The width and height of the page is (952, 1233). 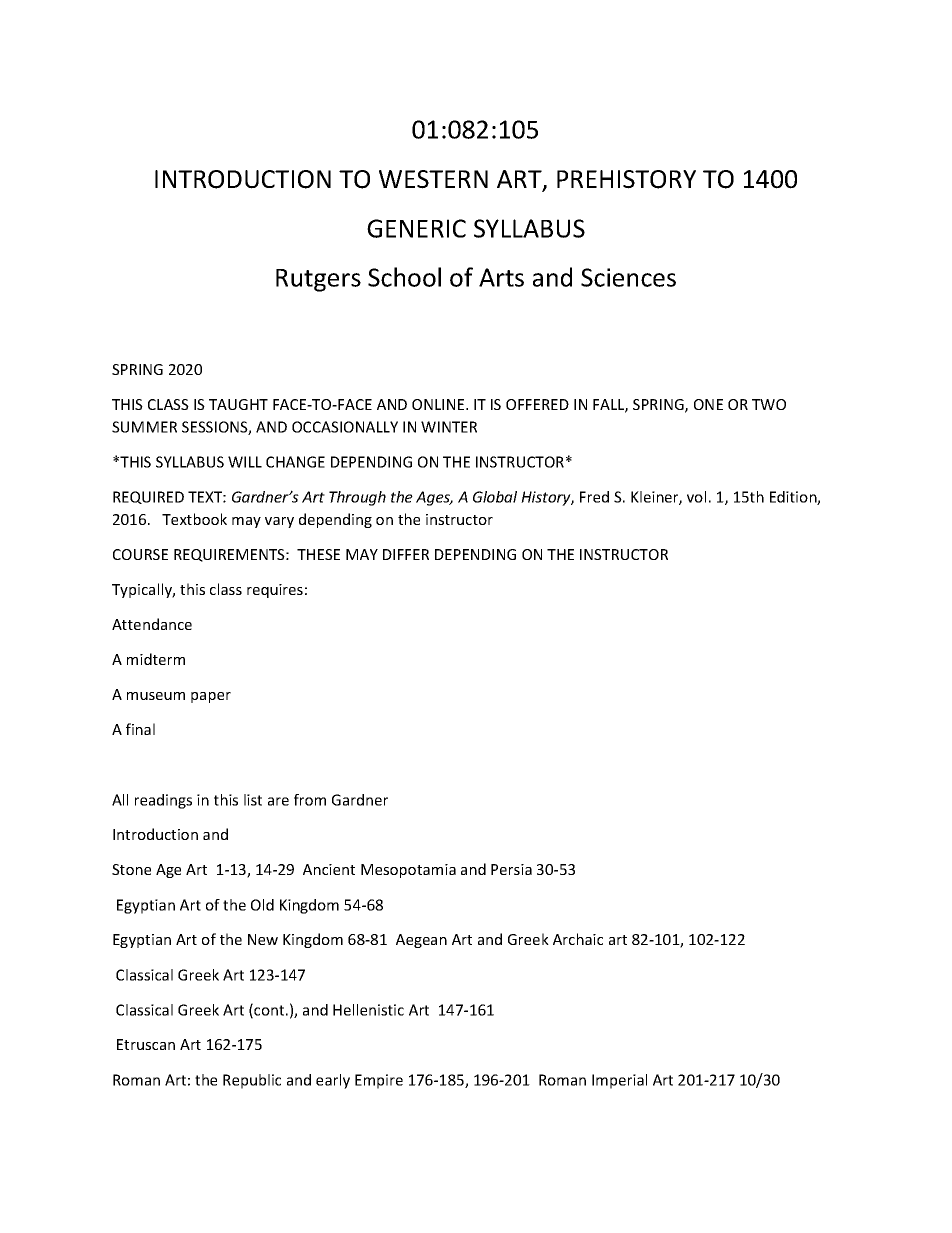 I want to click on Persia, so click(x=511, y=869).
